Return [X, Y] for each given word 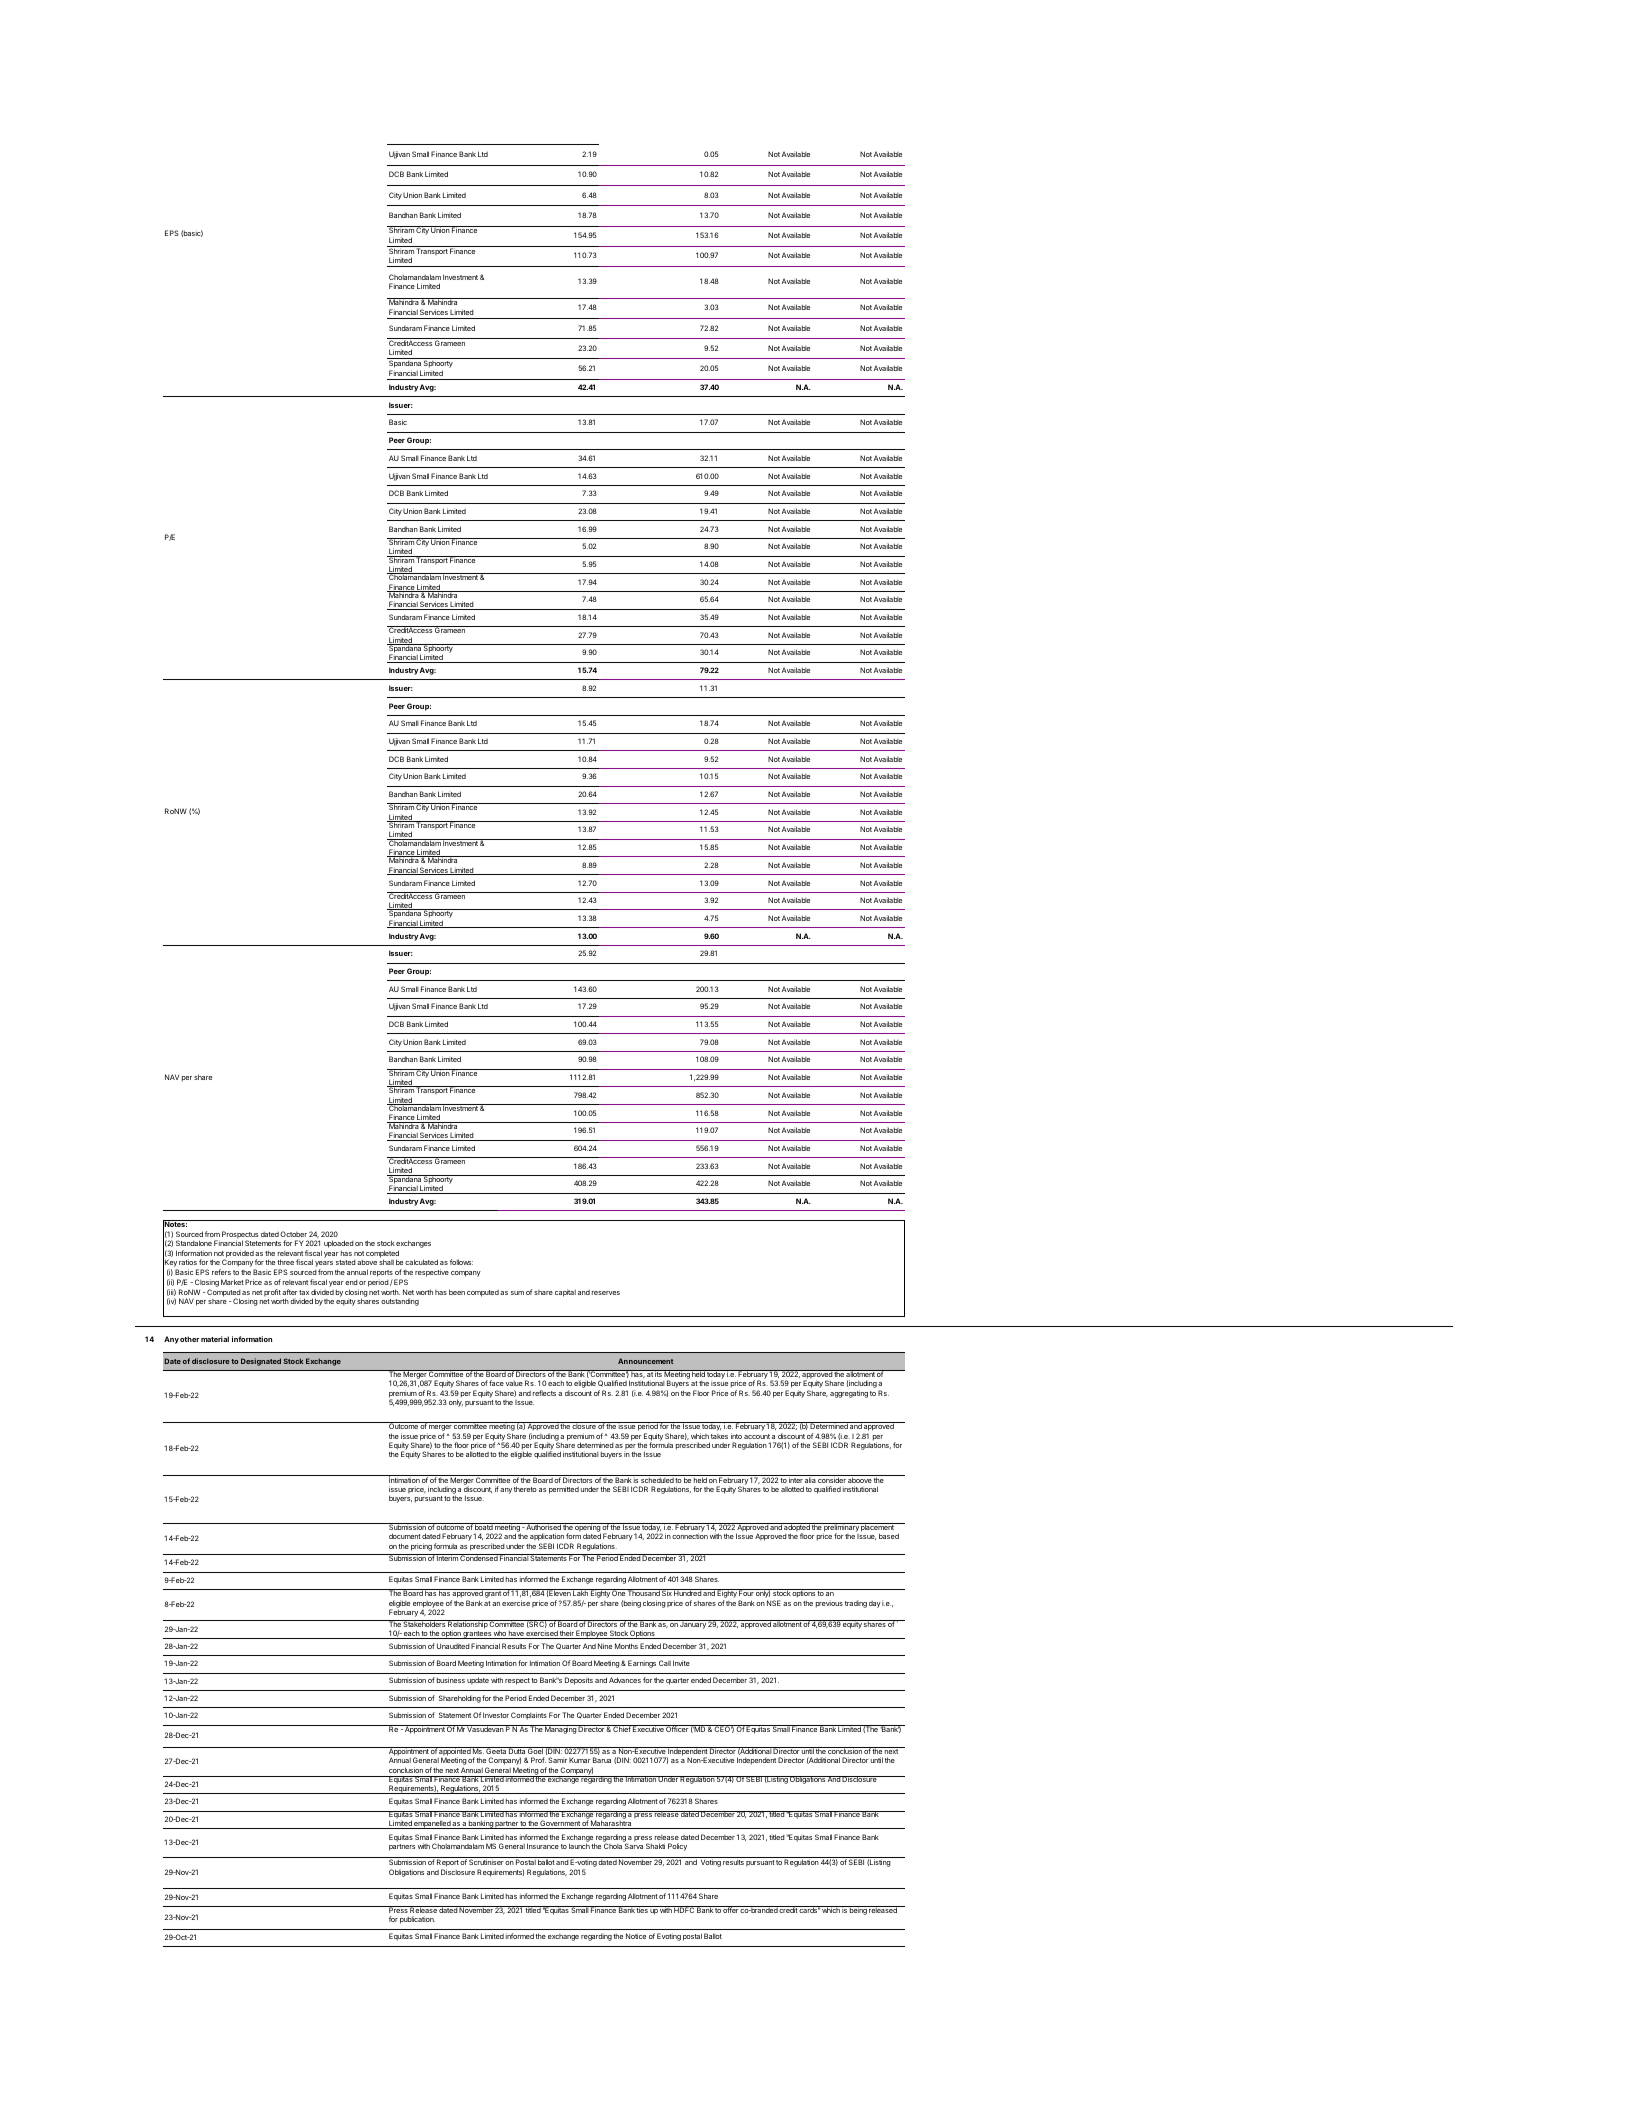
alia [810, 1479]
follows [461, 1262]
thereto [525, 1489]
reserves [606, 1293]
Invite [681, 1663]
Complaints [529, 1716]
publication [417, 1920]
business [451, 1680]
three [285, 1262]
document [405, 1536]
